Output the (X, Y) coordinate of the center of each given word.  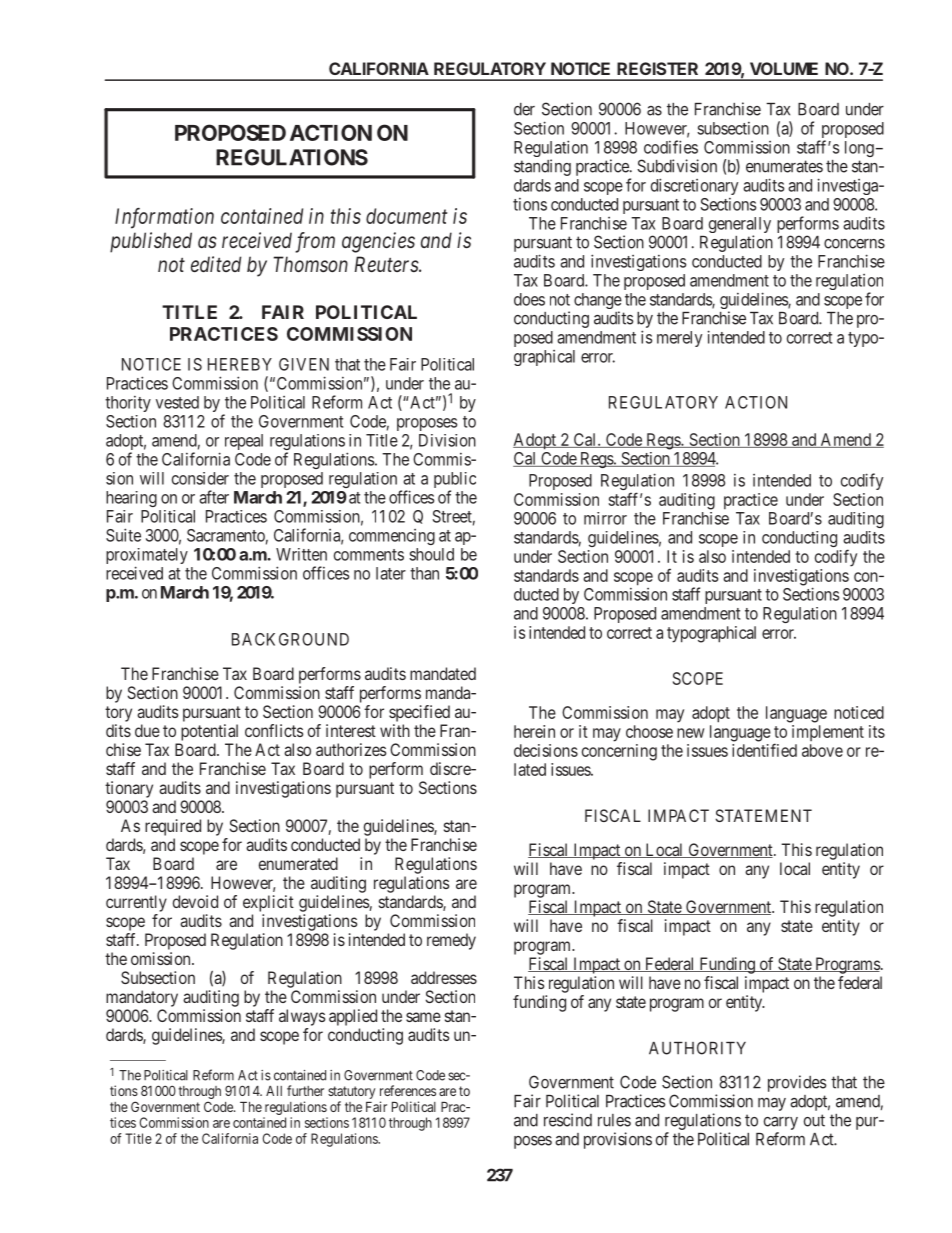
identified (764, 750)
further (305, 1090)
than (424, 573)
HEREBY (240, 364)
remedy (451, 941)
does (529, 299)
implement (828, 733)
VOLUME (784, 68)
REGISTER (657, 68)
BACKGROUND (290, 639)
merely (679, 339)
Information (164, 218)
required (173, 827)
